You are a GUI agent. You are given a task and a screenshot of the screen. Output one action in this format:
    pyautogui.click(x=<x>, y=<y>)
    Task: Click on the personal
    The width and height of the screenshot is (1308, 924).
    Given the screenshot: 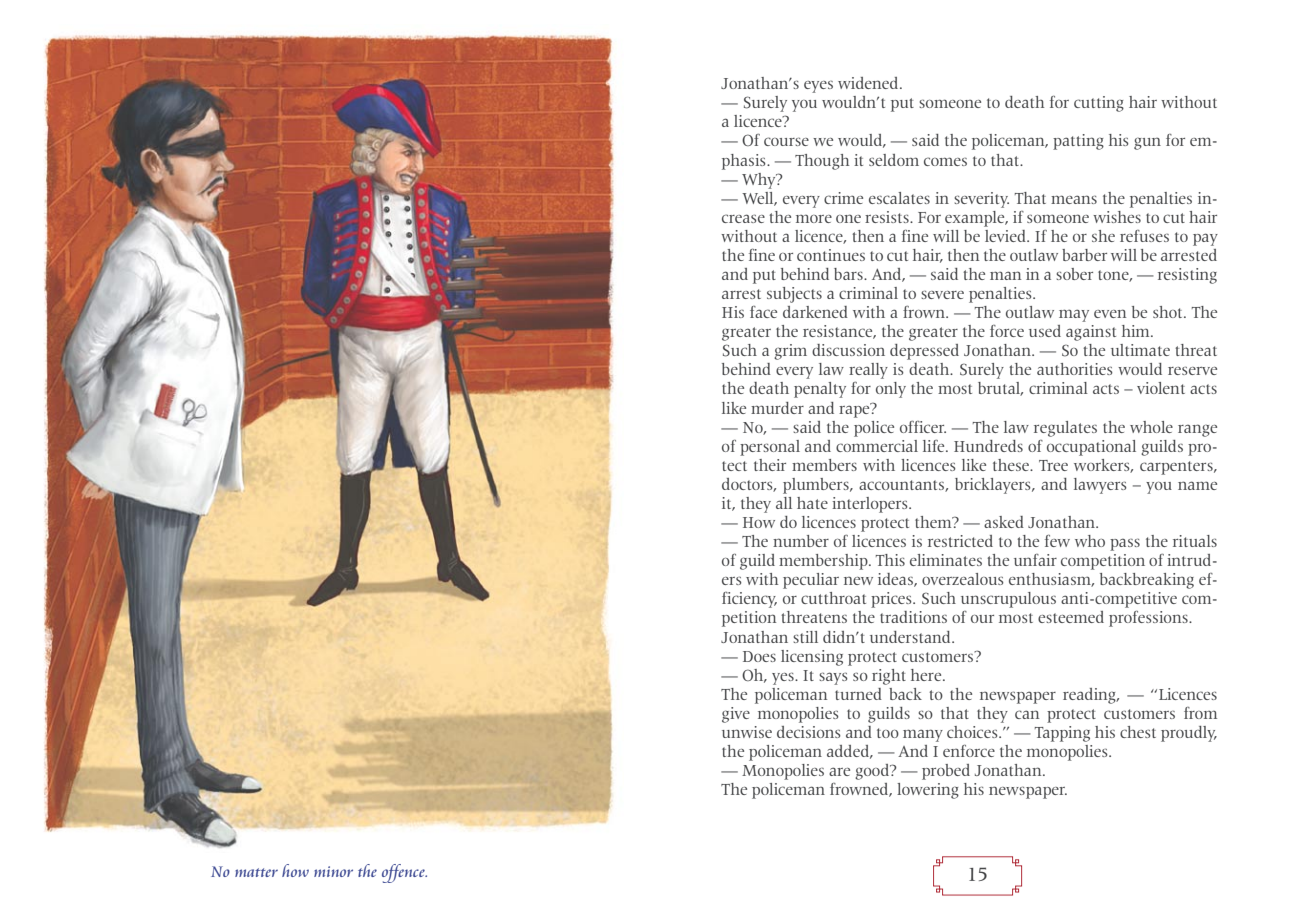 What is the action you would take?
    pyautogui.click(x=770, y=448)
